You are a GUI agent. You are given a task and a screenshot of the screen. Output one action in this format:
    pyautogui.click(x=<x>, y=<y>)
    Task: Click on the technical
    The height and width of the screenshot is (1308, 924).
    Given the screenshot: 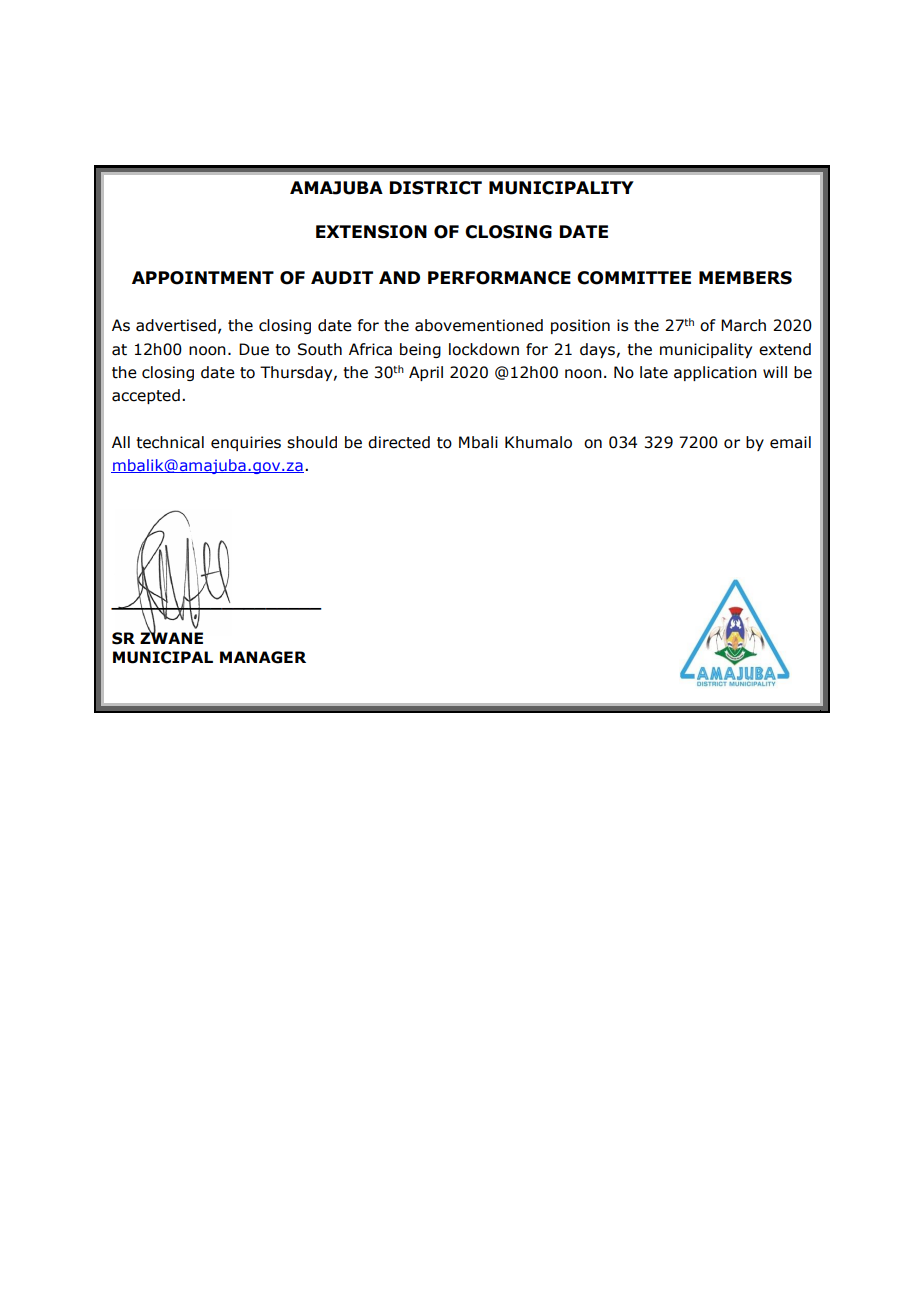 What is the action you would take?
    pyautogui.click(x=170, y=442)
